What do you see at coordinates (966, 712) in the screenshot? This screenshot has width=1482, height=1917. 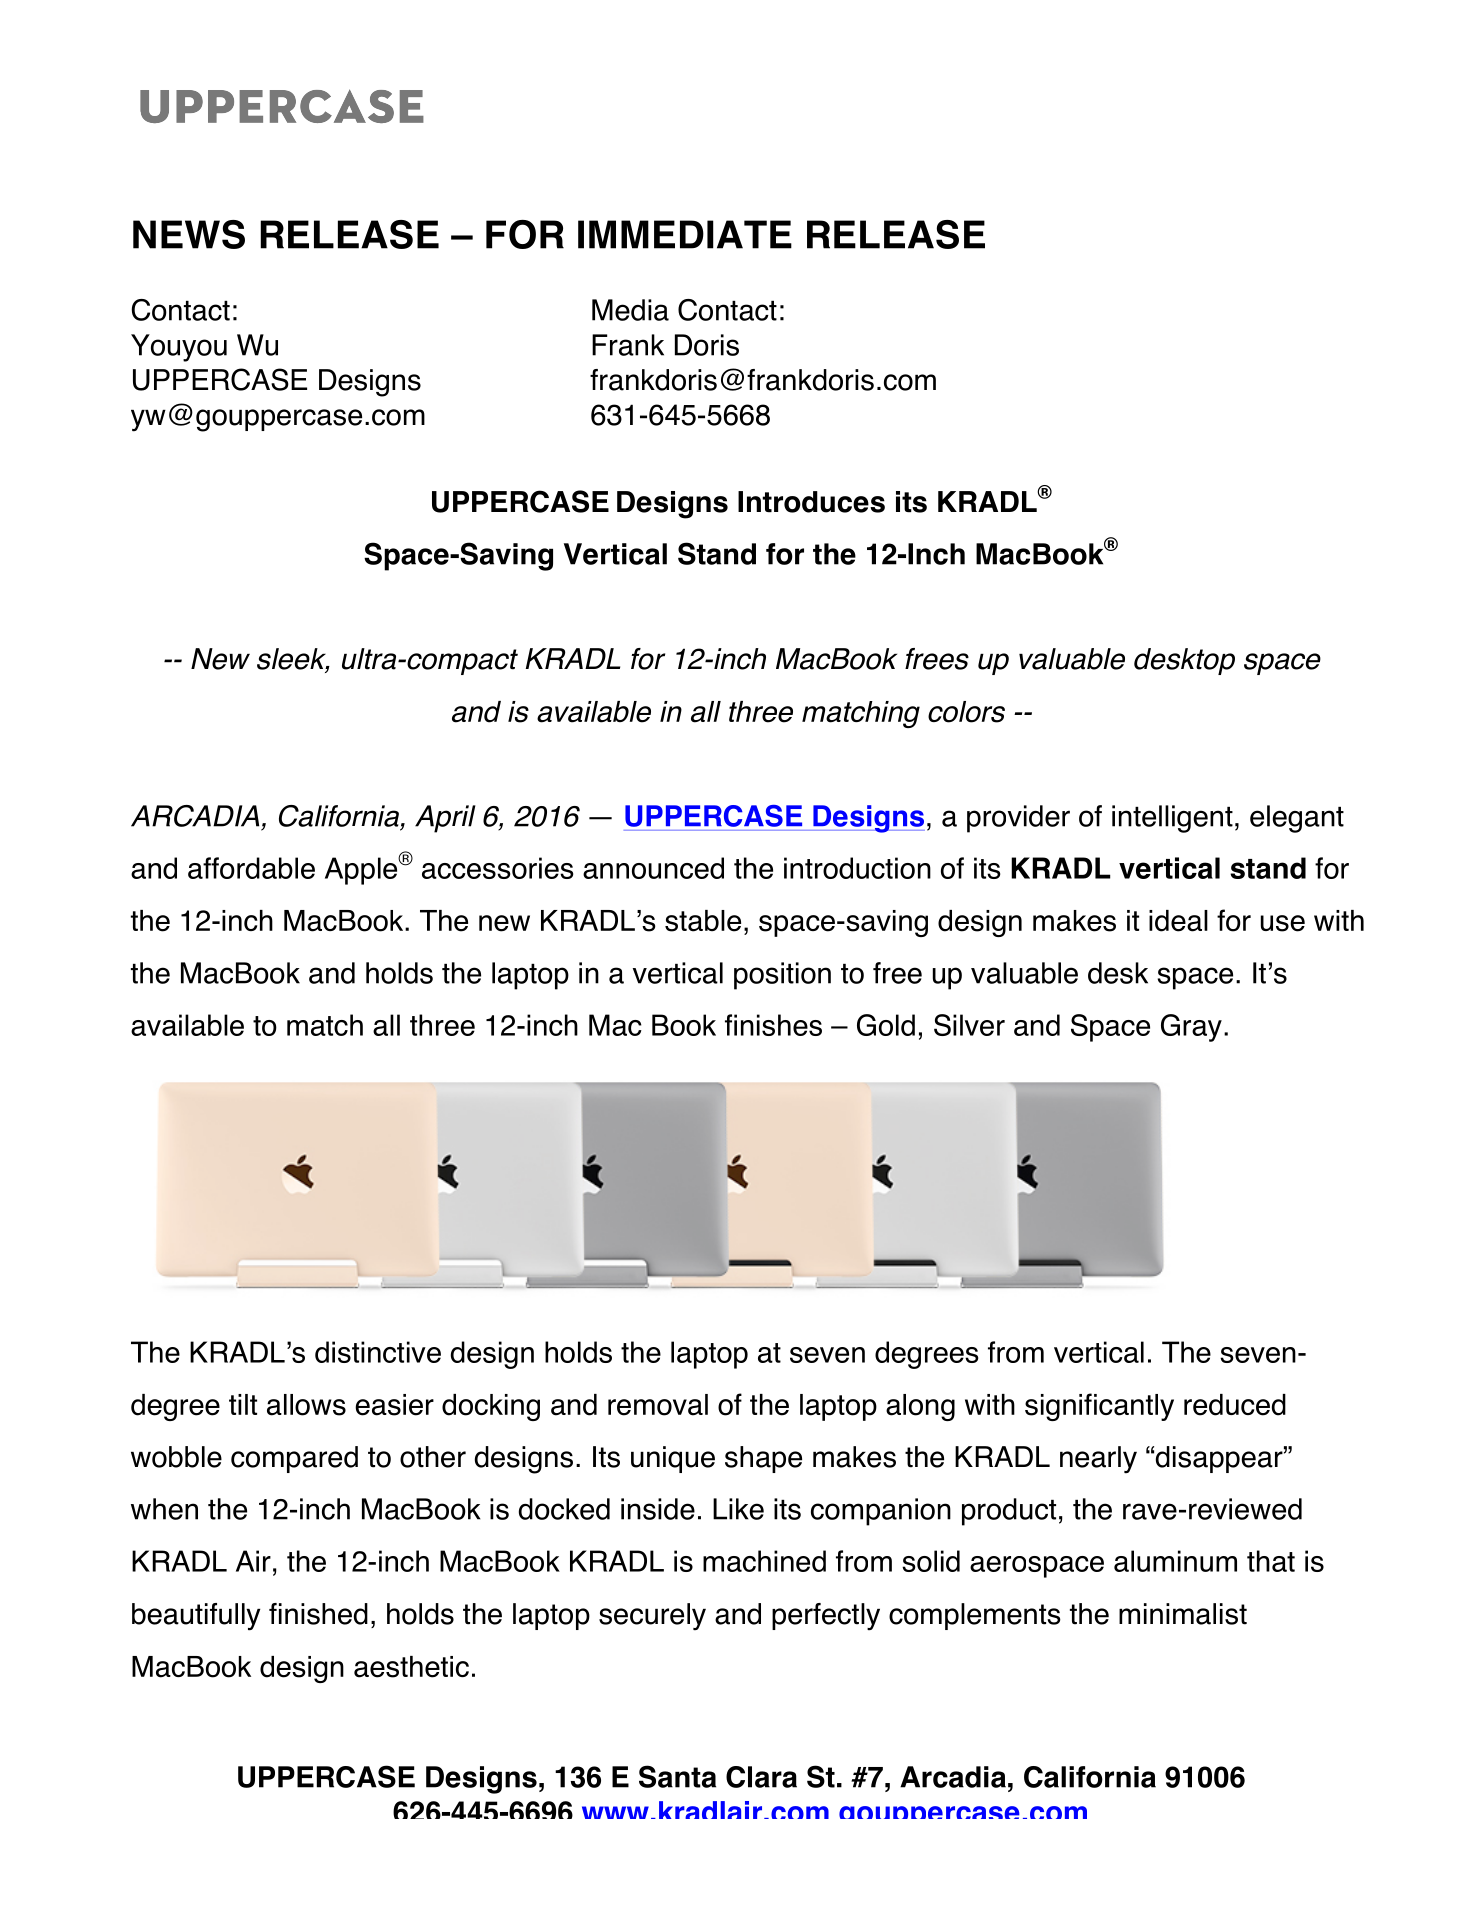 I see `colors` at bounding box center [966, 712].
